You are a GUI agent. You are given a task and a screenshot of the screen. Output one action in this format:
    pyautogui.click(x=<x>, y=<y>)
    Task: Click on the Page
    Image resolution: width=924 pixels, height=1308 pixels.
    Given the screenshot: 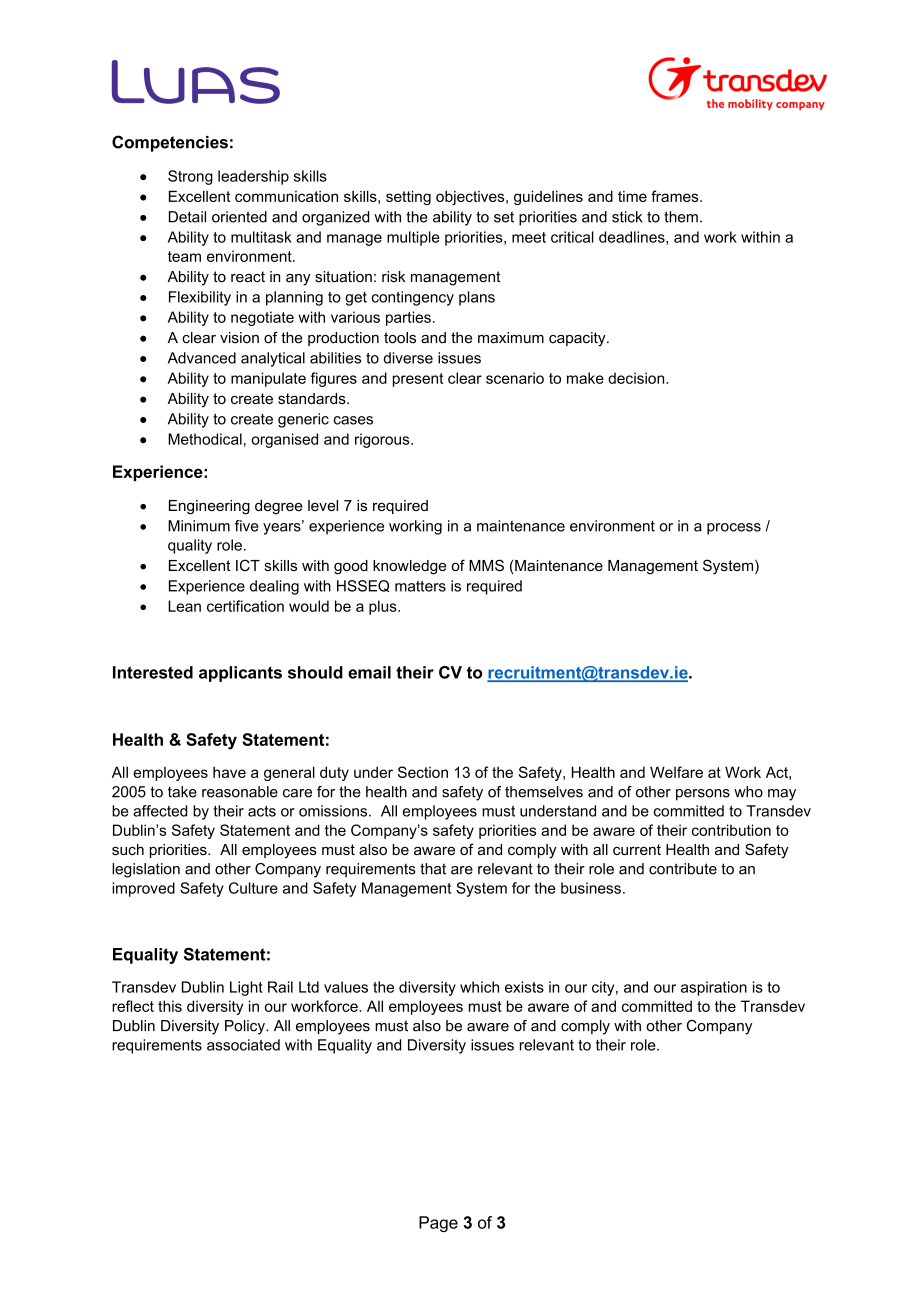 What is the action you would take?
    pyautogui.click(x=438, y=1224)
